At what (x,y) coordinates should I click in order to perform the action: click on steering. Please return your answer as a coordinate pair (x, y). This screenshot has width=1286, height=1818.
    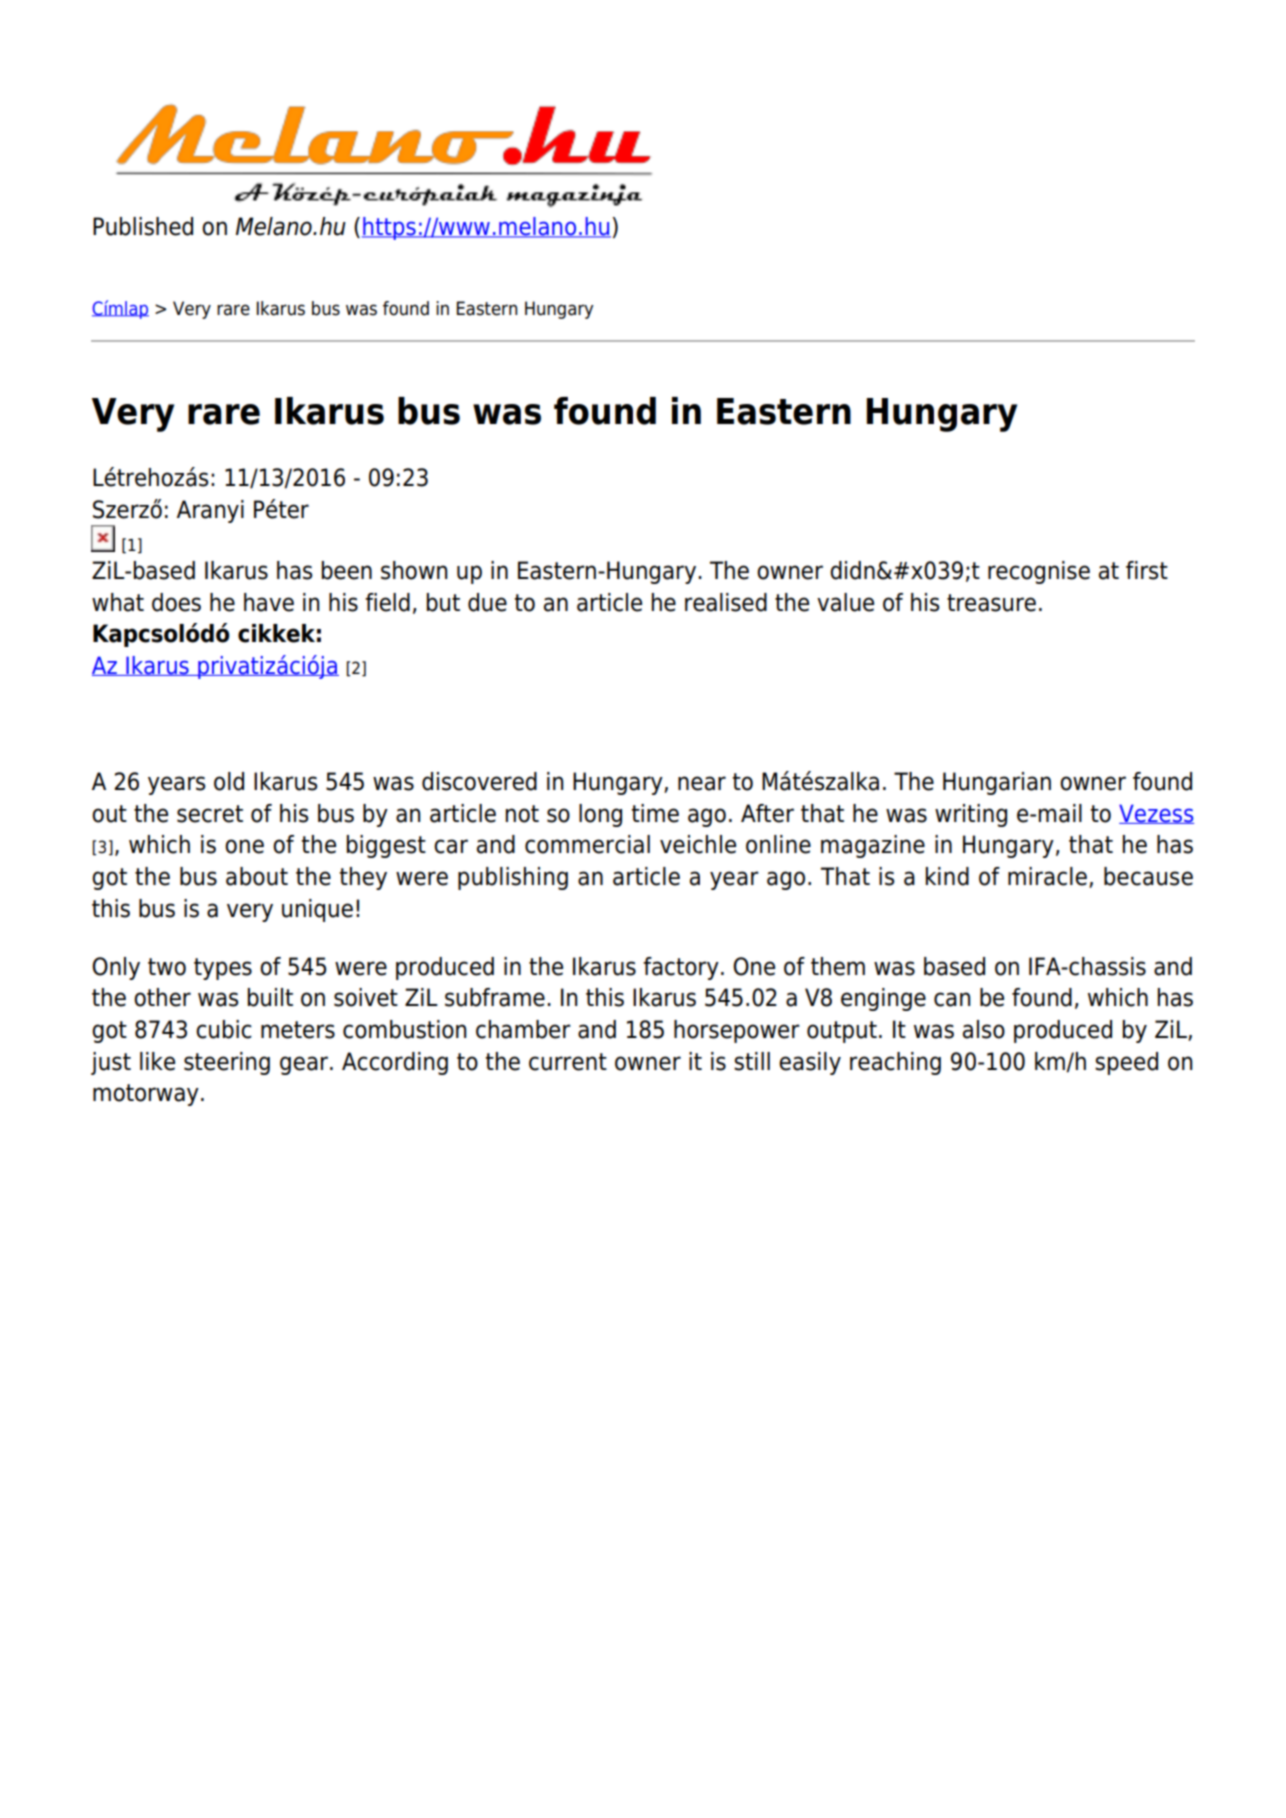
    Looking at the image, I should click on (227, 1063).
